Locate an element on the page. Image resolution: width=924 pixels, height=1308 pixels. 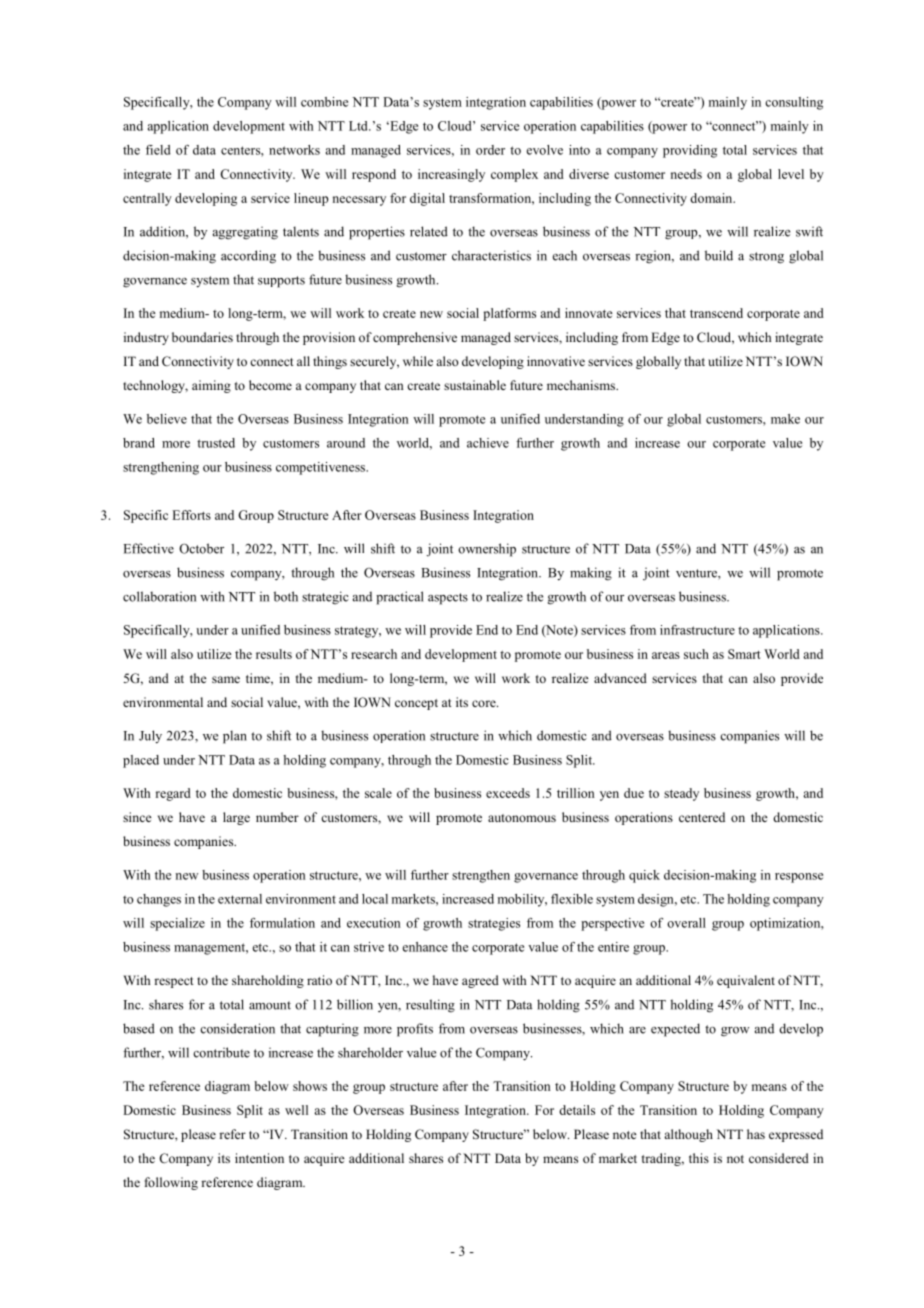
strategies is located at coordinates (494, 924).
